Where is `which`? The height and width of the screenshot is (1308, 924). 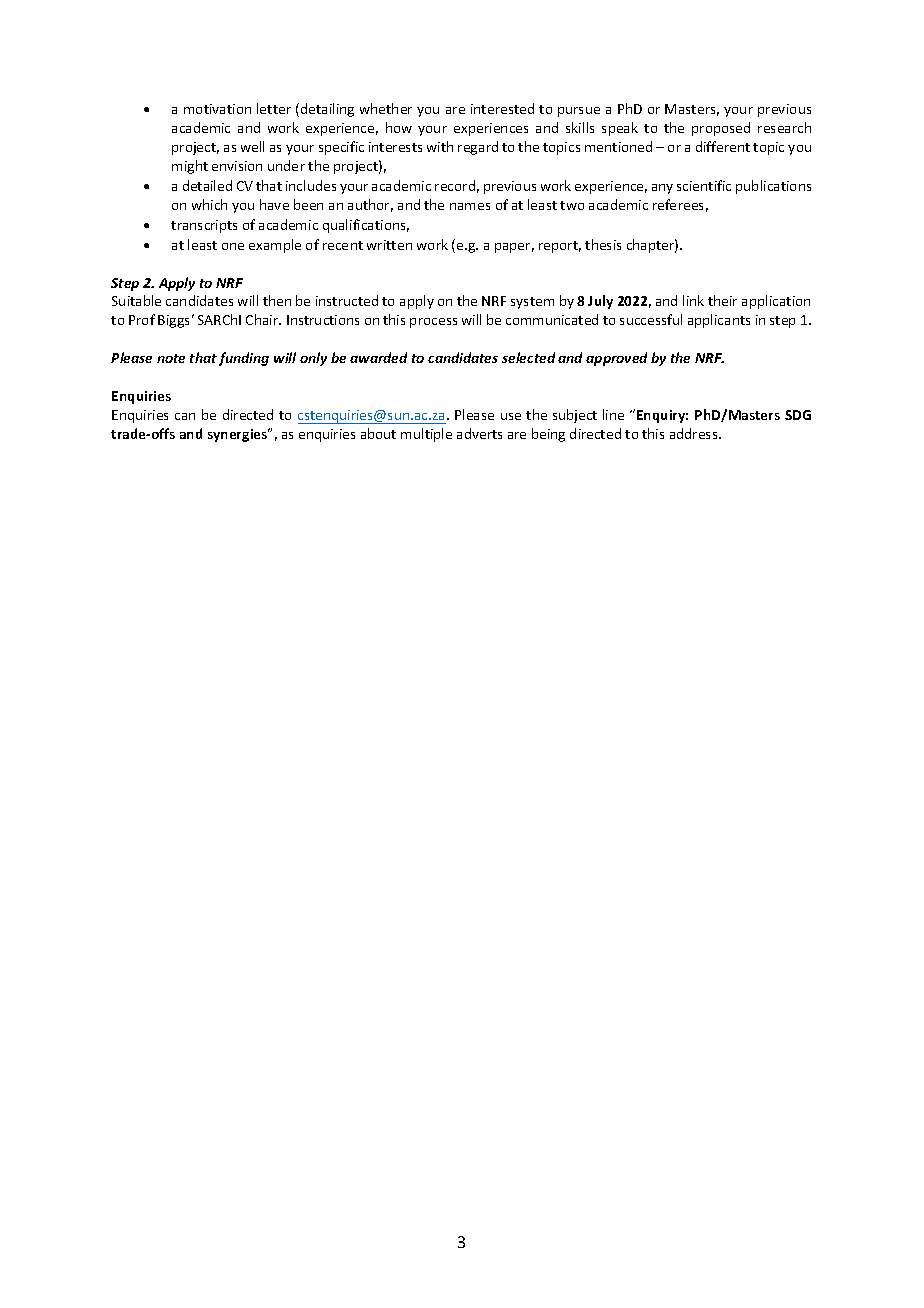 which is located at coordinates (209, 204).
